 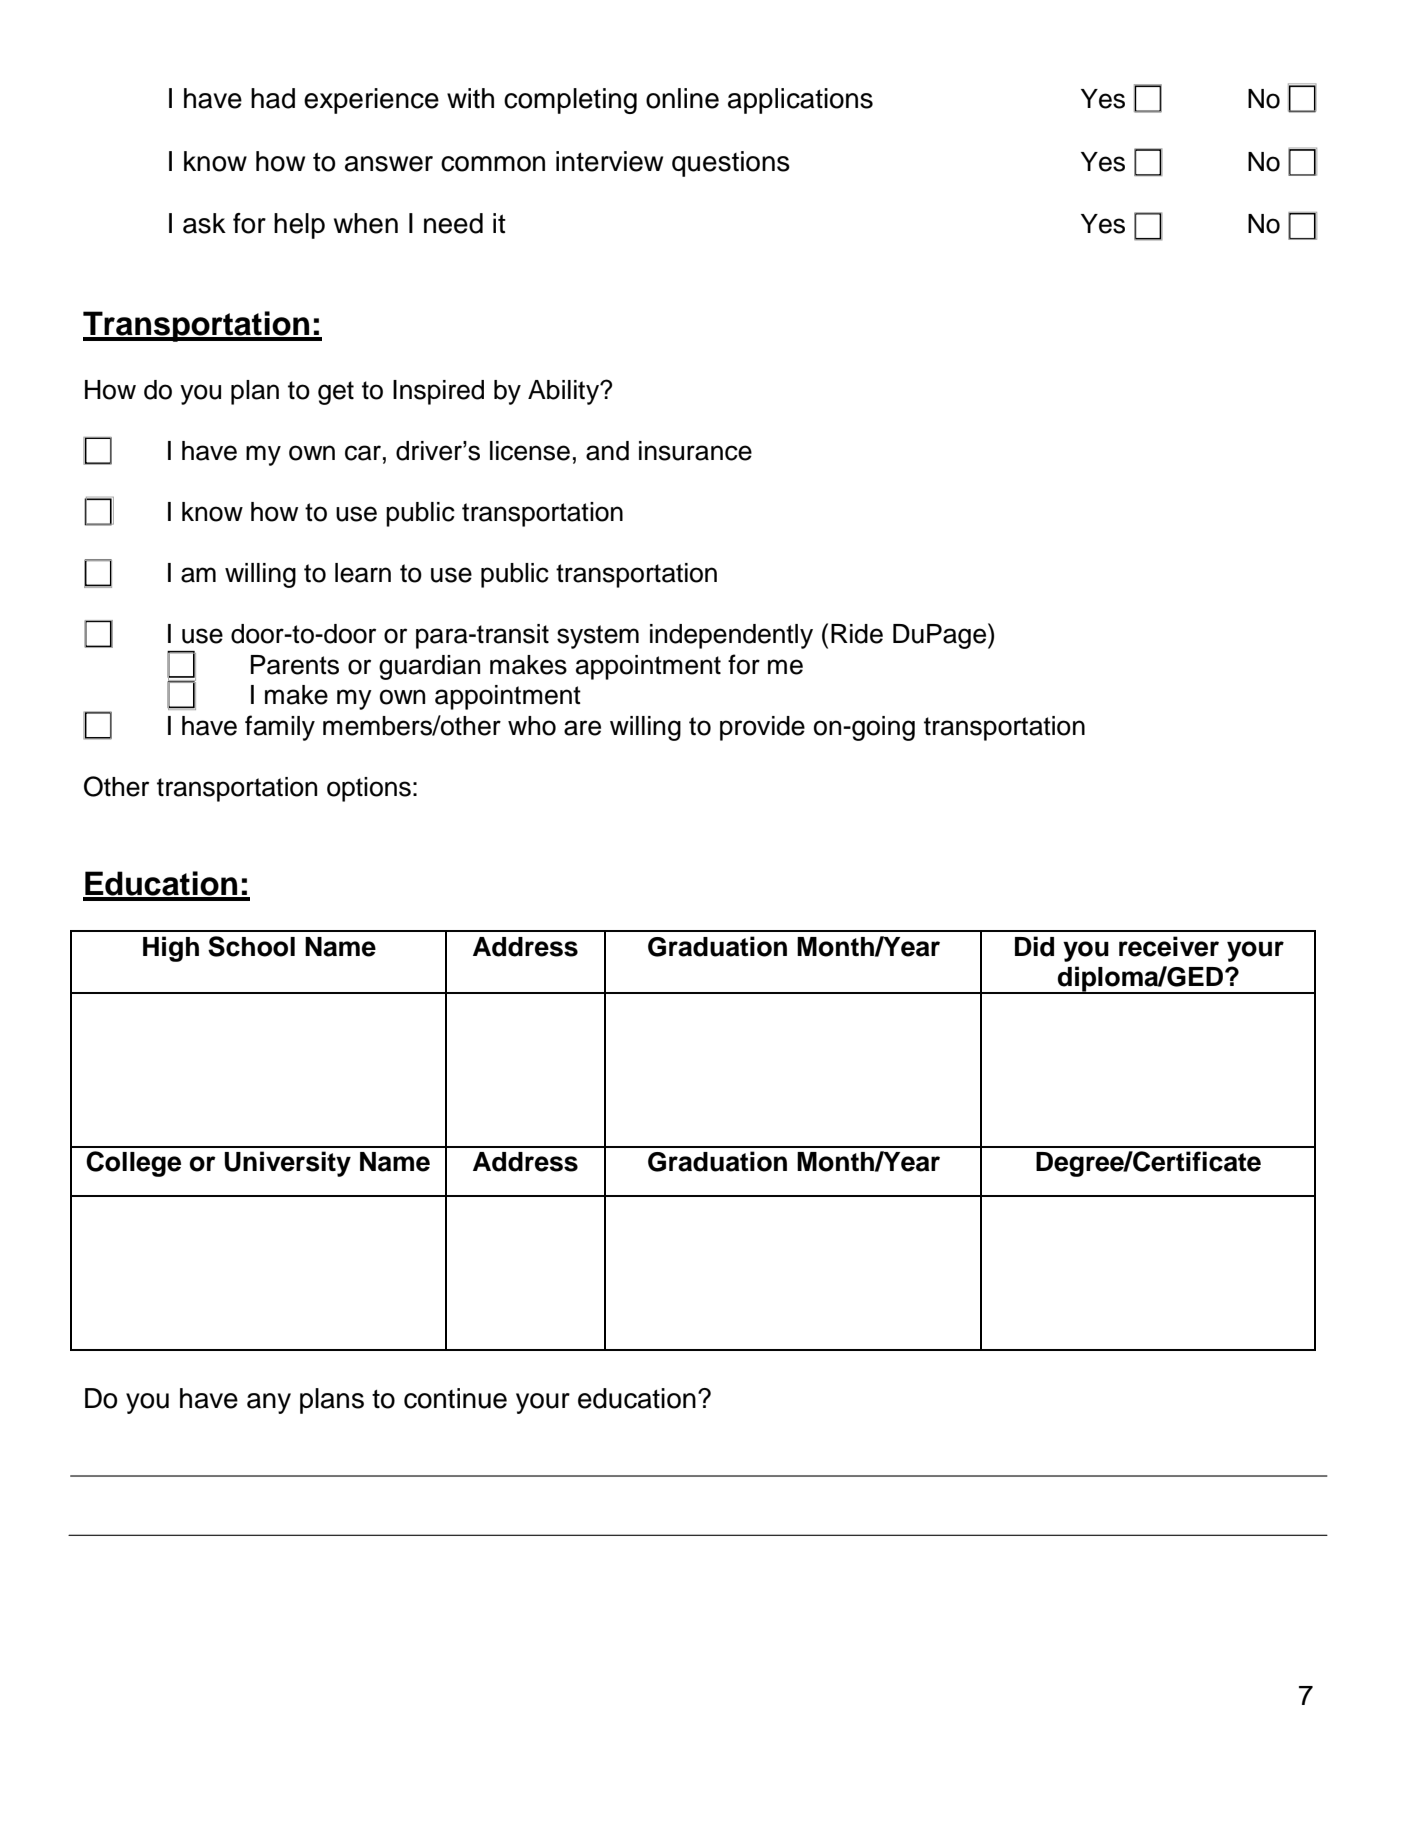 What do you see at coordinates (251, 946) in the document?
I see `School` at bounding box center [251, 946].
